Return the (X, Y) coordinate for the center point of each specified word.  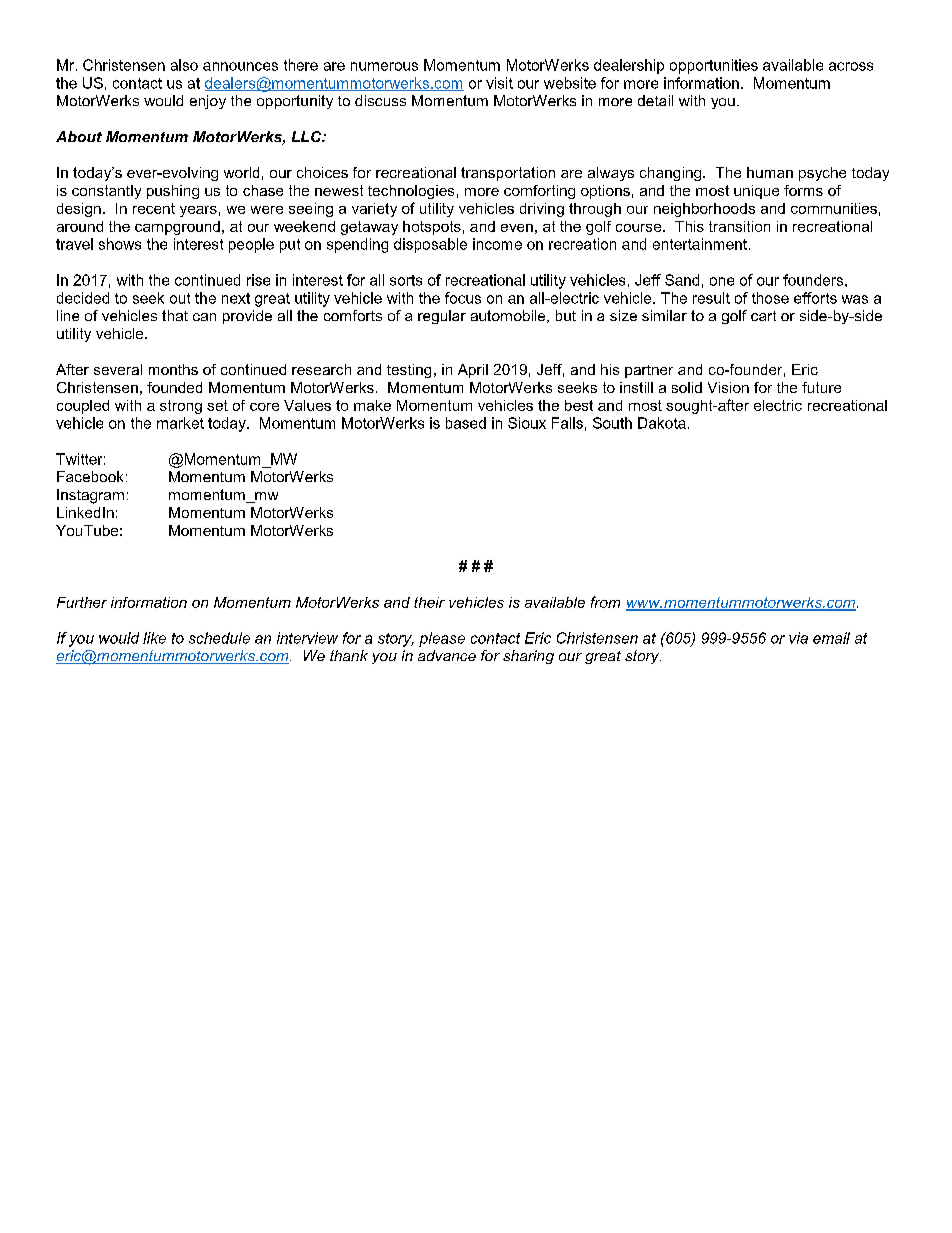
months (173, 369)
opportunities (714, 66)
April (473, 371)
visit (499, 83)
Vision (728, 387)
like (154, 638)
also (184, 65)
